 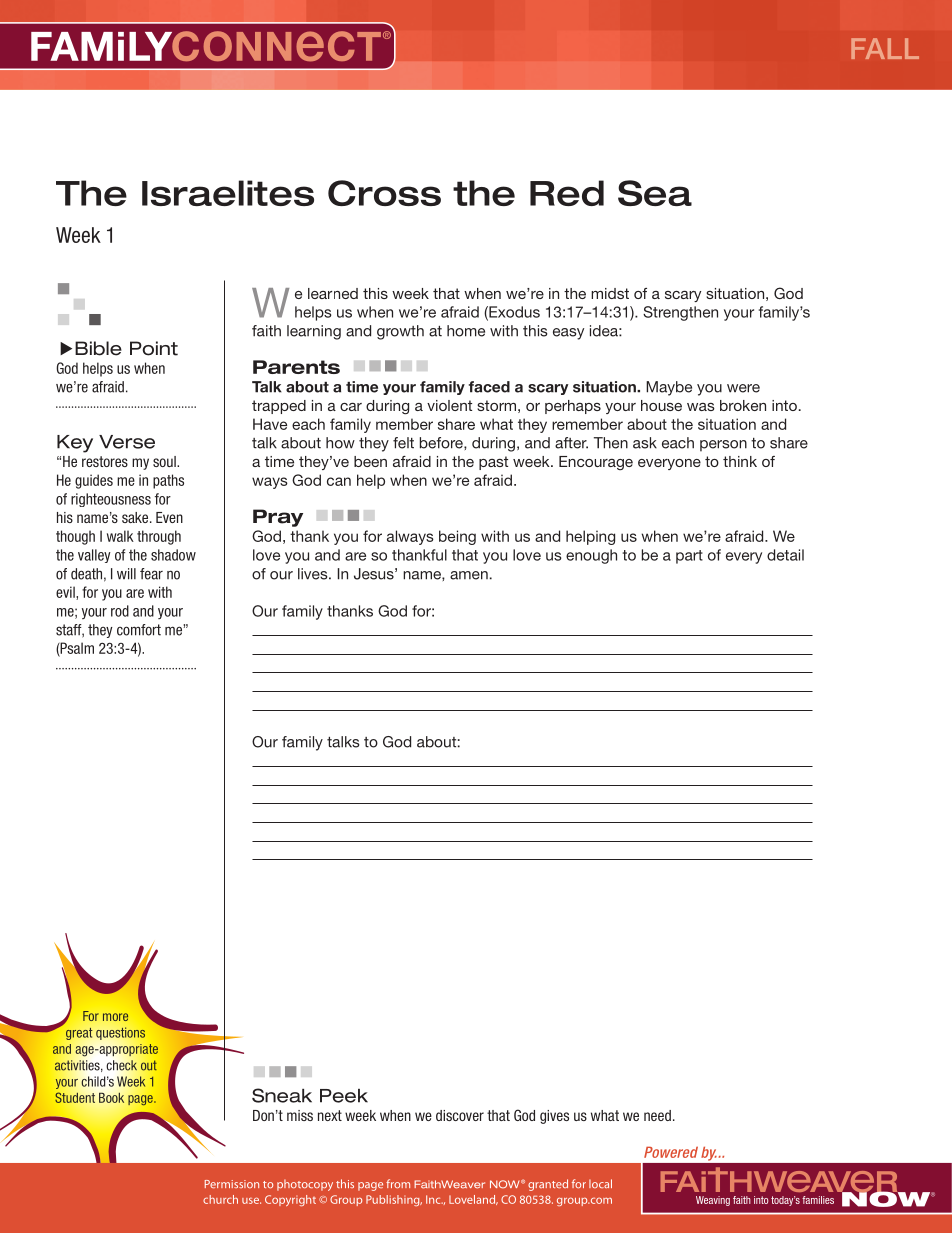 I want to click on amen, so click(x=469, y=575).
